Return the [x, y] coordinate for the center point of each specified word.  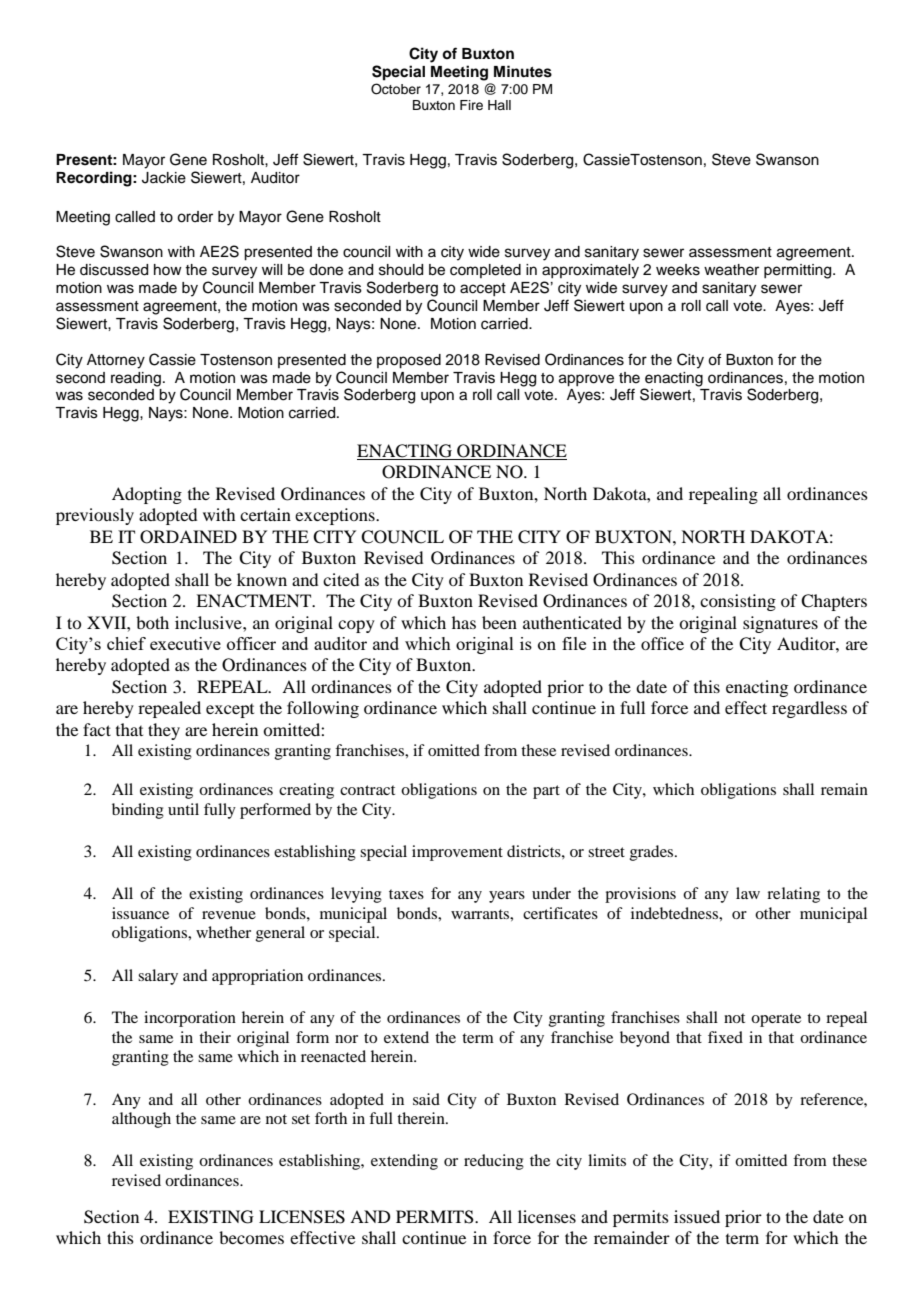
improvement [457, 853]
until [183, 809]
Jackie [164, 178]
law [748, 893]
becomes [251, 1237]
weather [731, 270]
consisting [738, 602]
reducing [494, 1162]
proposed [409, 361]
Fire [471, 105]
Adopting [147, 495]
